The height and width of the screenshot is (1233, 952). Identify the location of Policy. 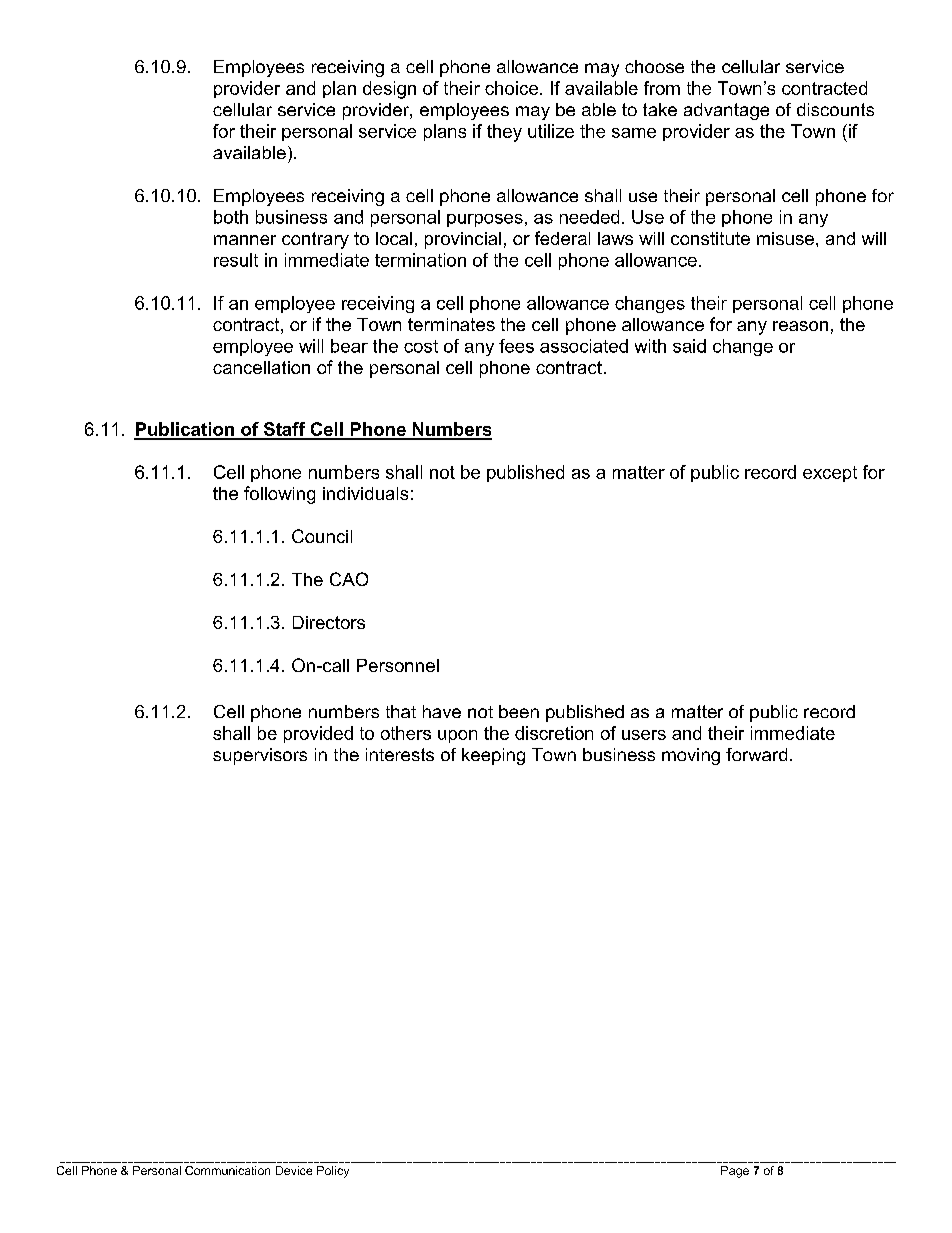
(333, 1172).
